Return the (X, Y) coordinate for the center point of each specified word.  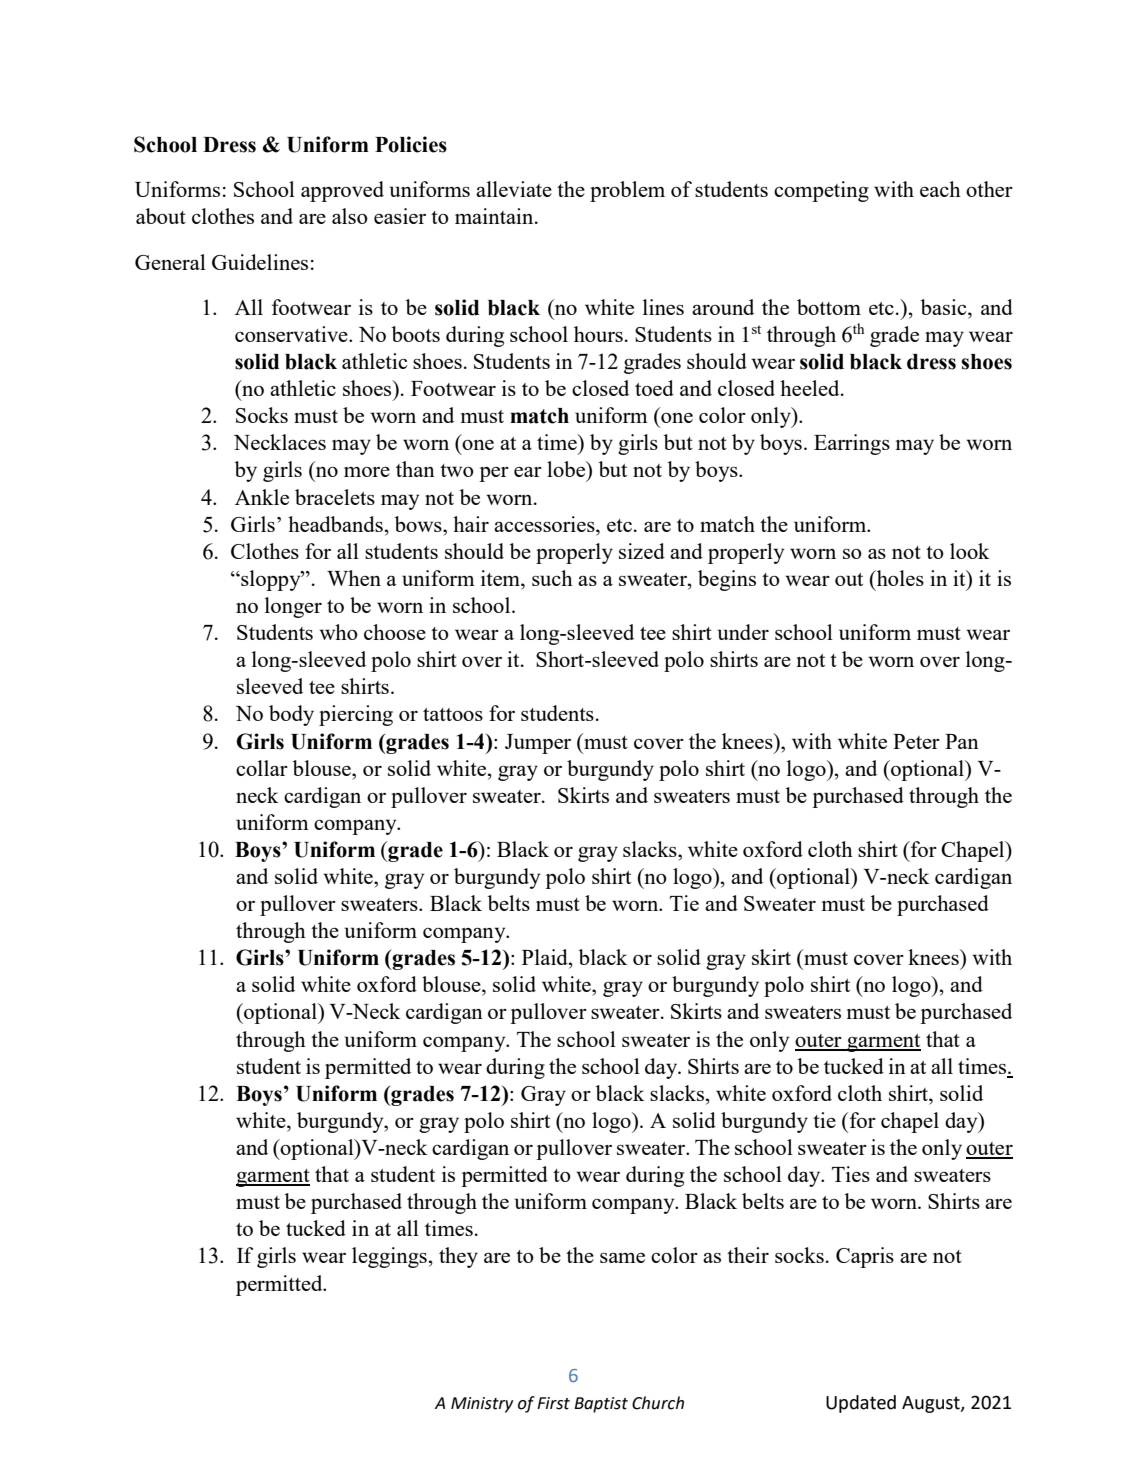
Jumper (538, 744)
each (940, 189)
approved (342, 191)
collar (262, 768)
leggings (389, 1257)
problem (627, 191)
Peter (916, 741)
